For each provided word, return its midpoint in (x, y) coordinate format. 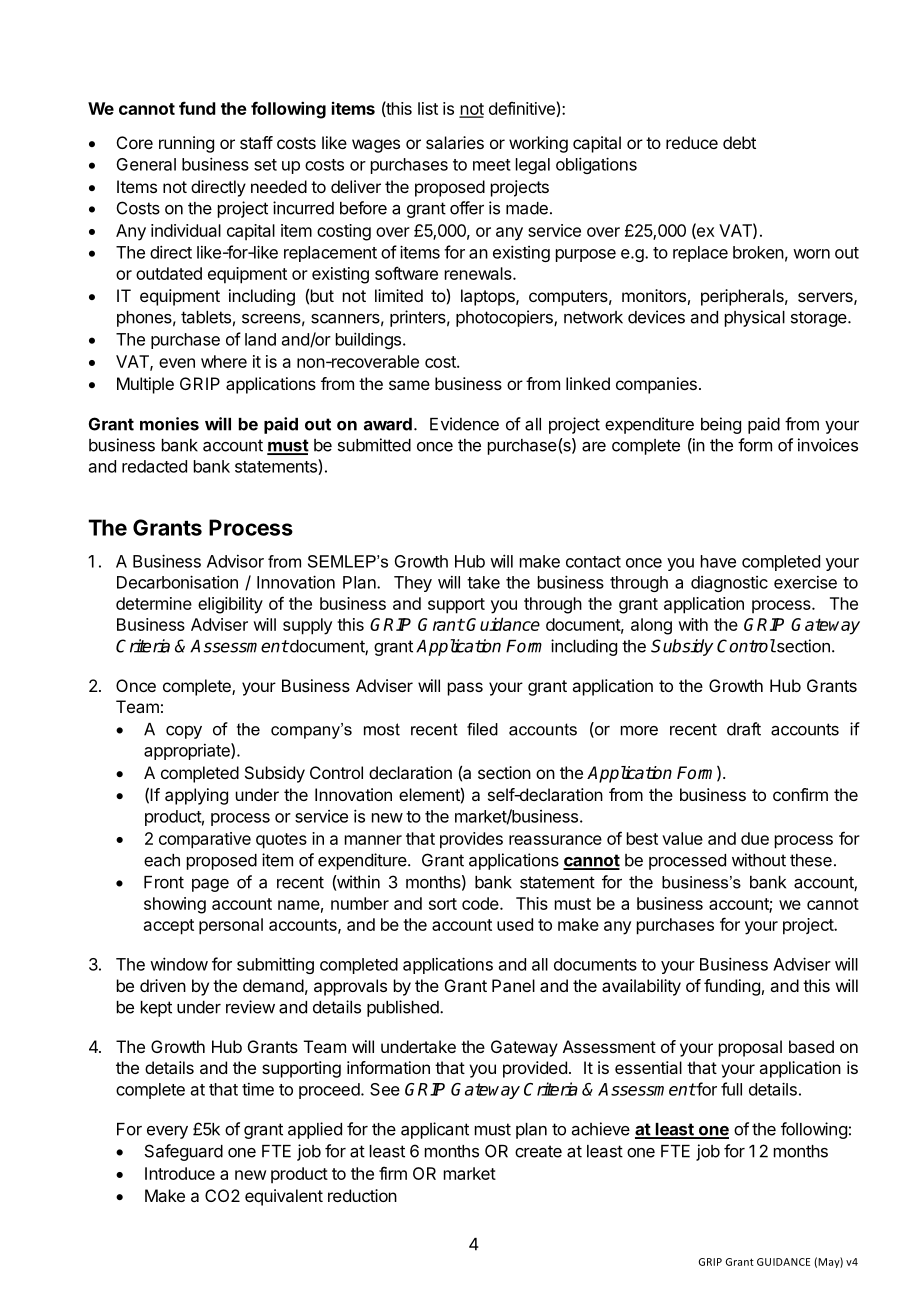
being (721, 425)
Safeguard (184, 1152)
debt (739, 142)
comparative (205, 840)
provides (471, 840)
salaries (455, 142)
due (755, 838)
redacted (154, 466)
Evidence (464, 424)
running (186, 144)
